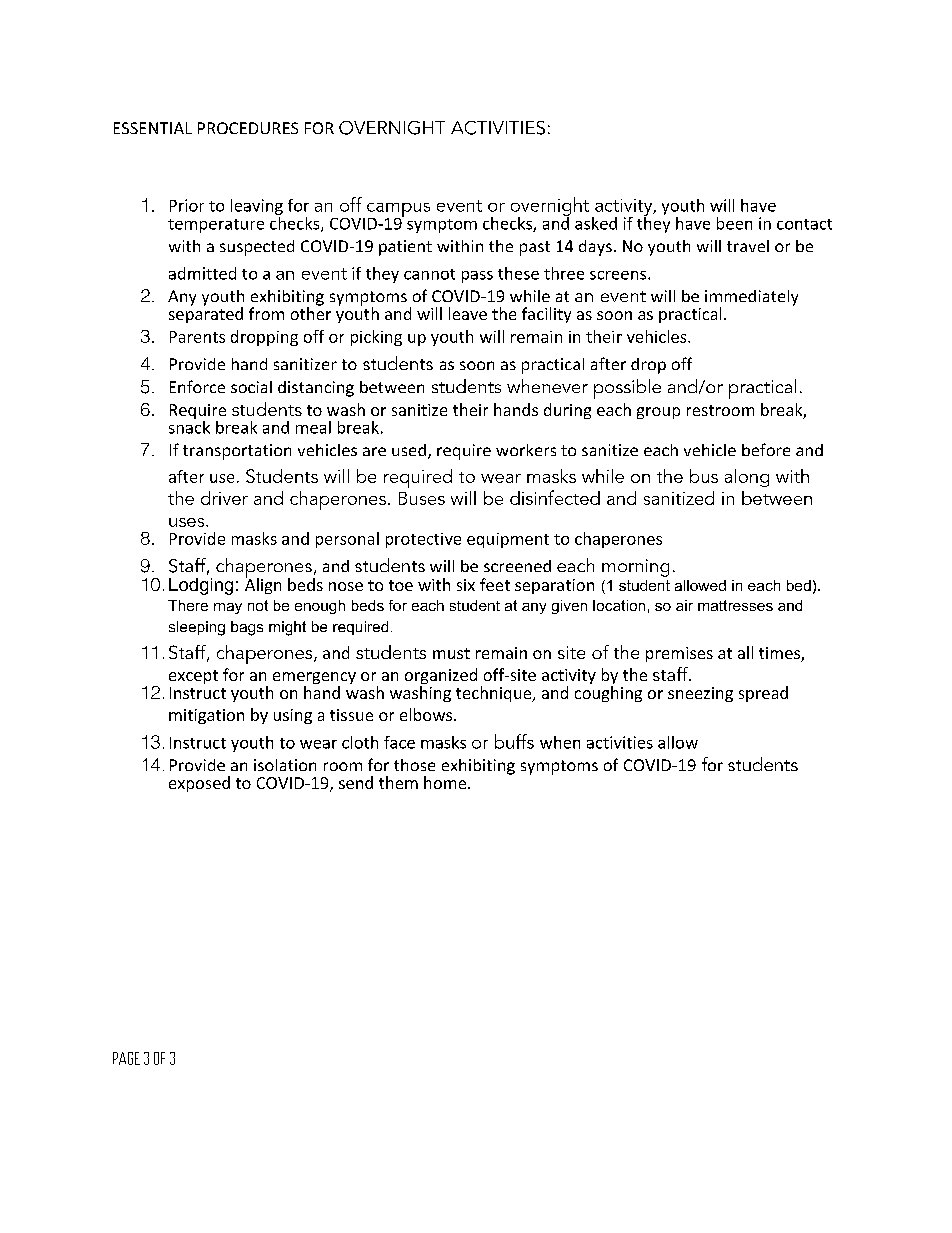  Describe the element at coordinates (228, 608) in the image. I see `may` at that location.
